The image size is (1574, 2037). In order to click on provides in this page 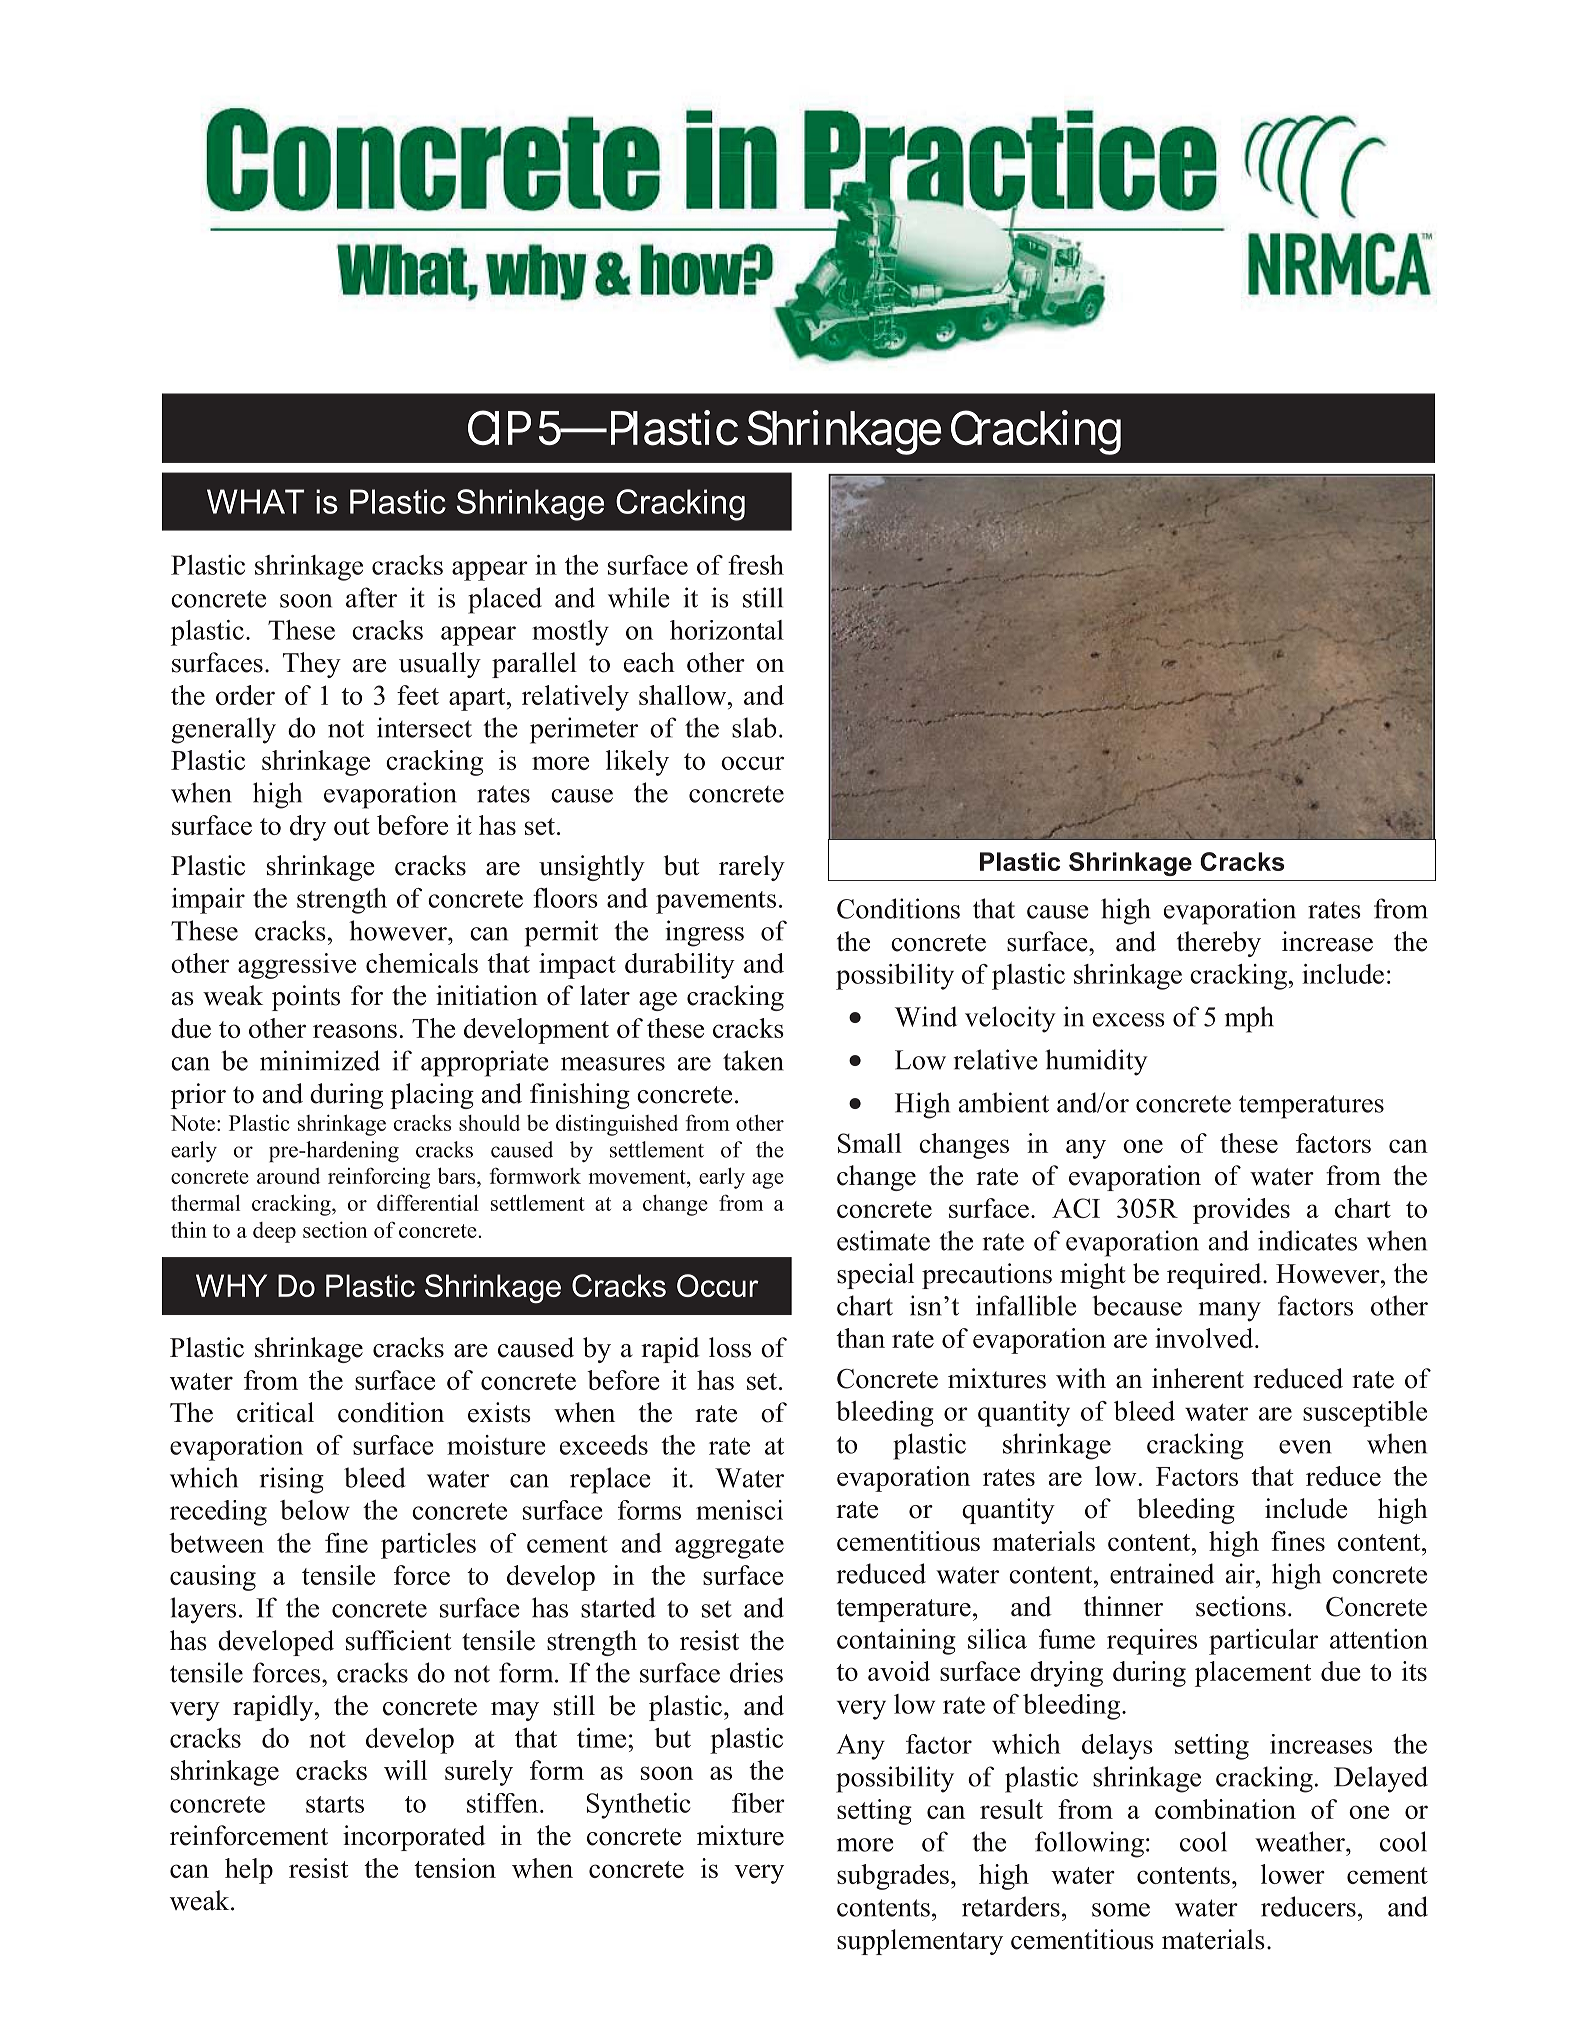, I will do `click(1241, 1211)`.
